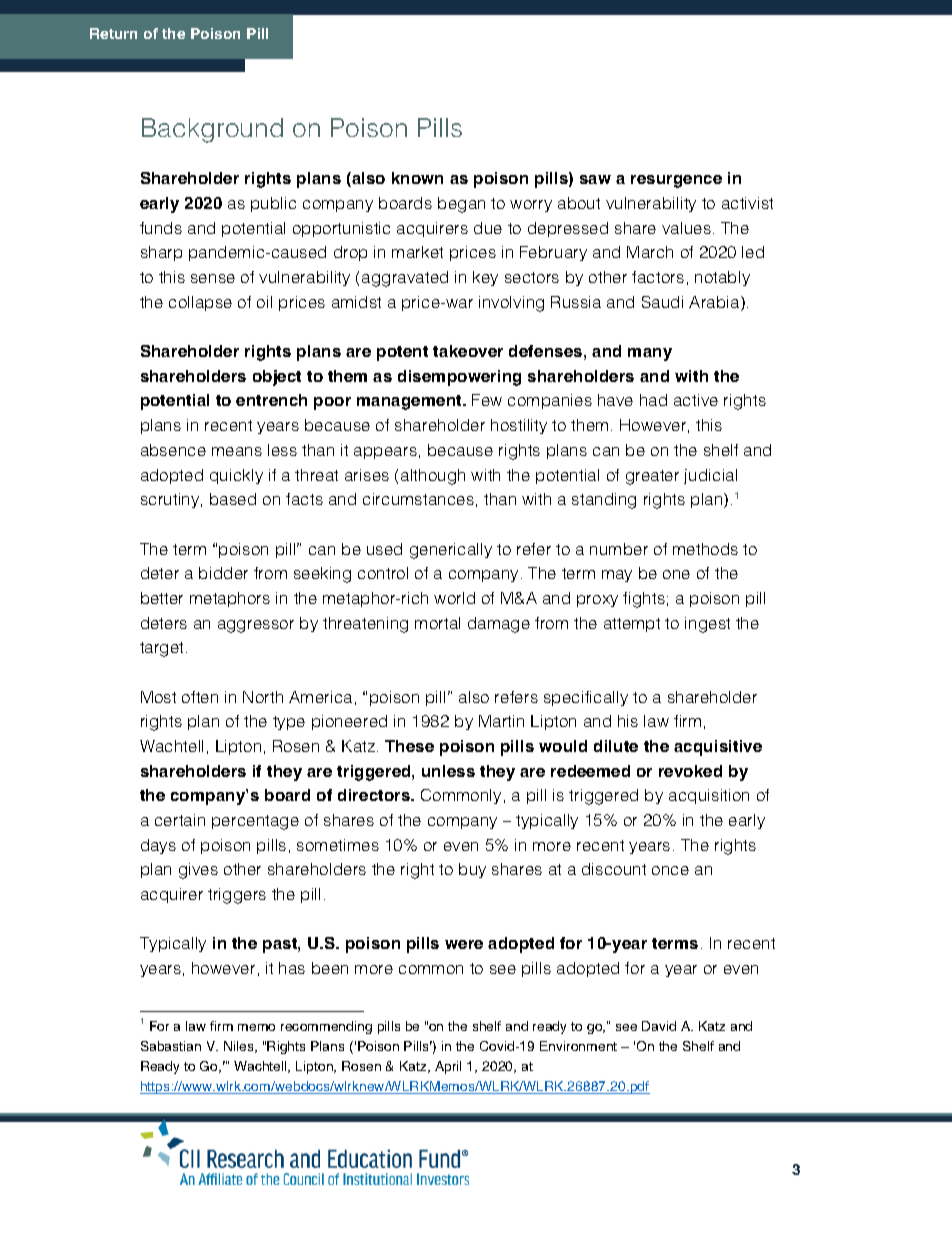 The width and height of the document is (952, 1233). Describe the element at coordinates (180, 820) in the document. I see `certain` at that location.
